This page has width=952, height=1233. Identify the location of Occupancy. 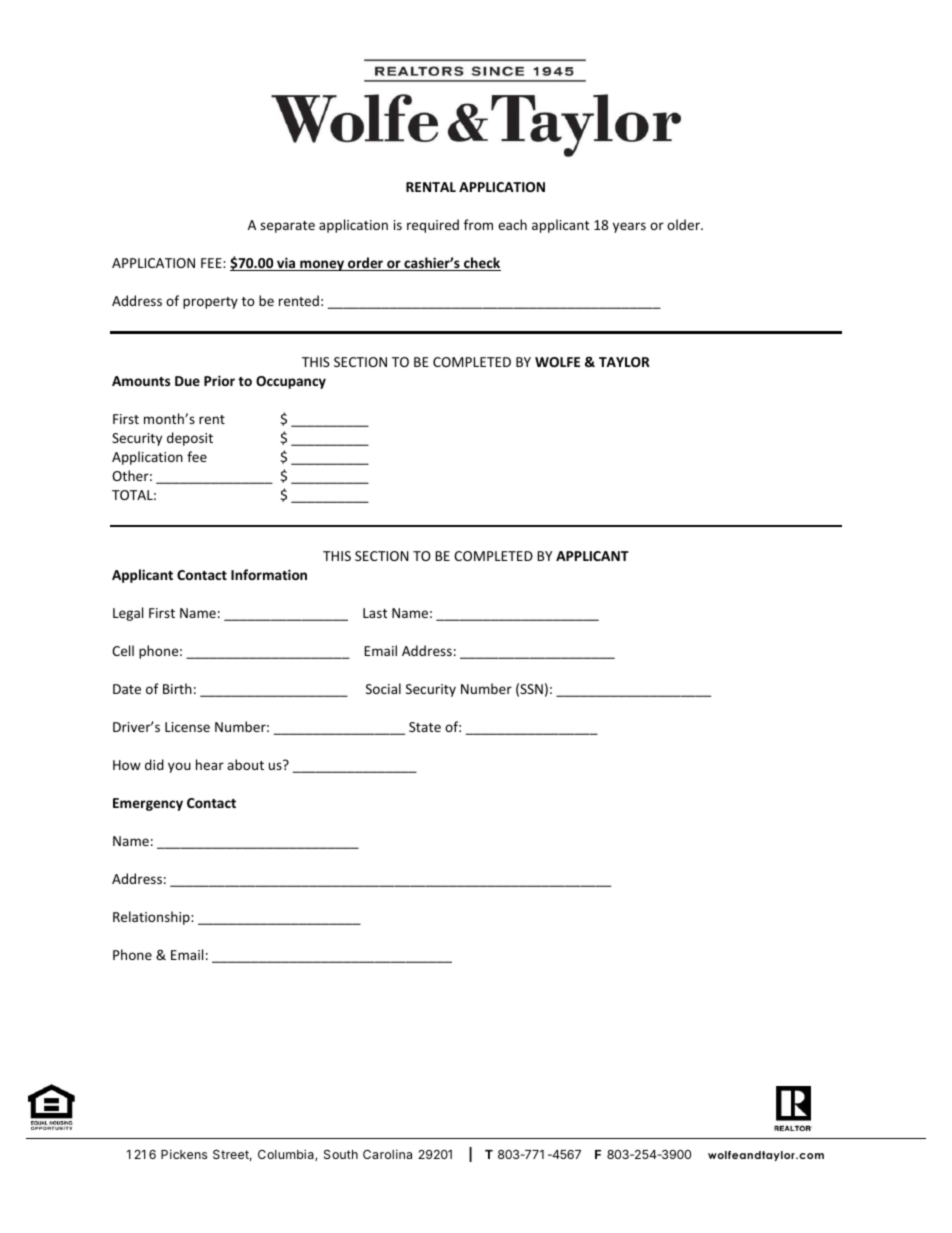
(291, 382).
